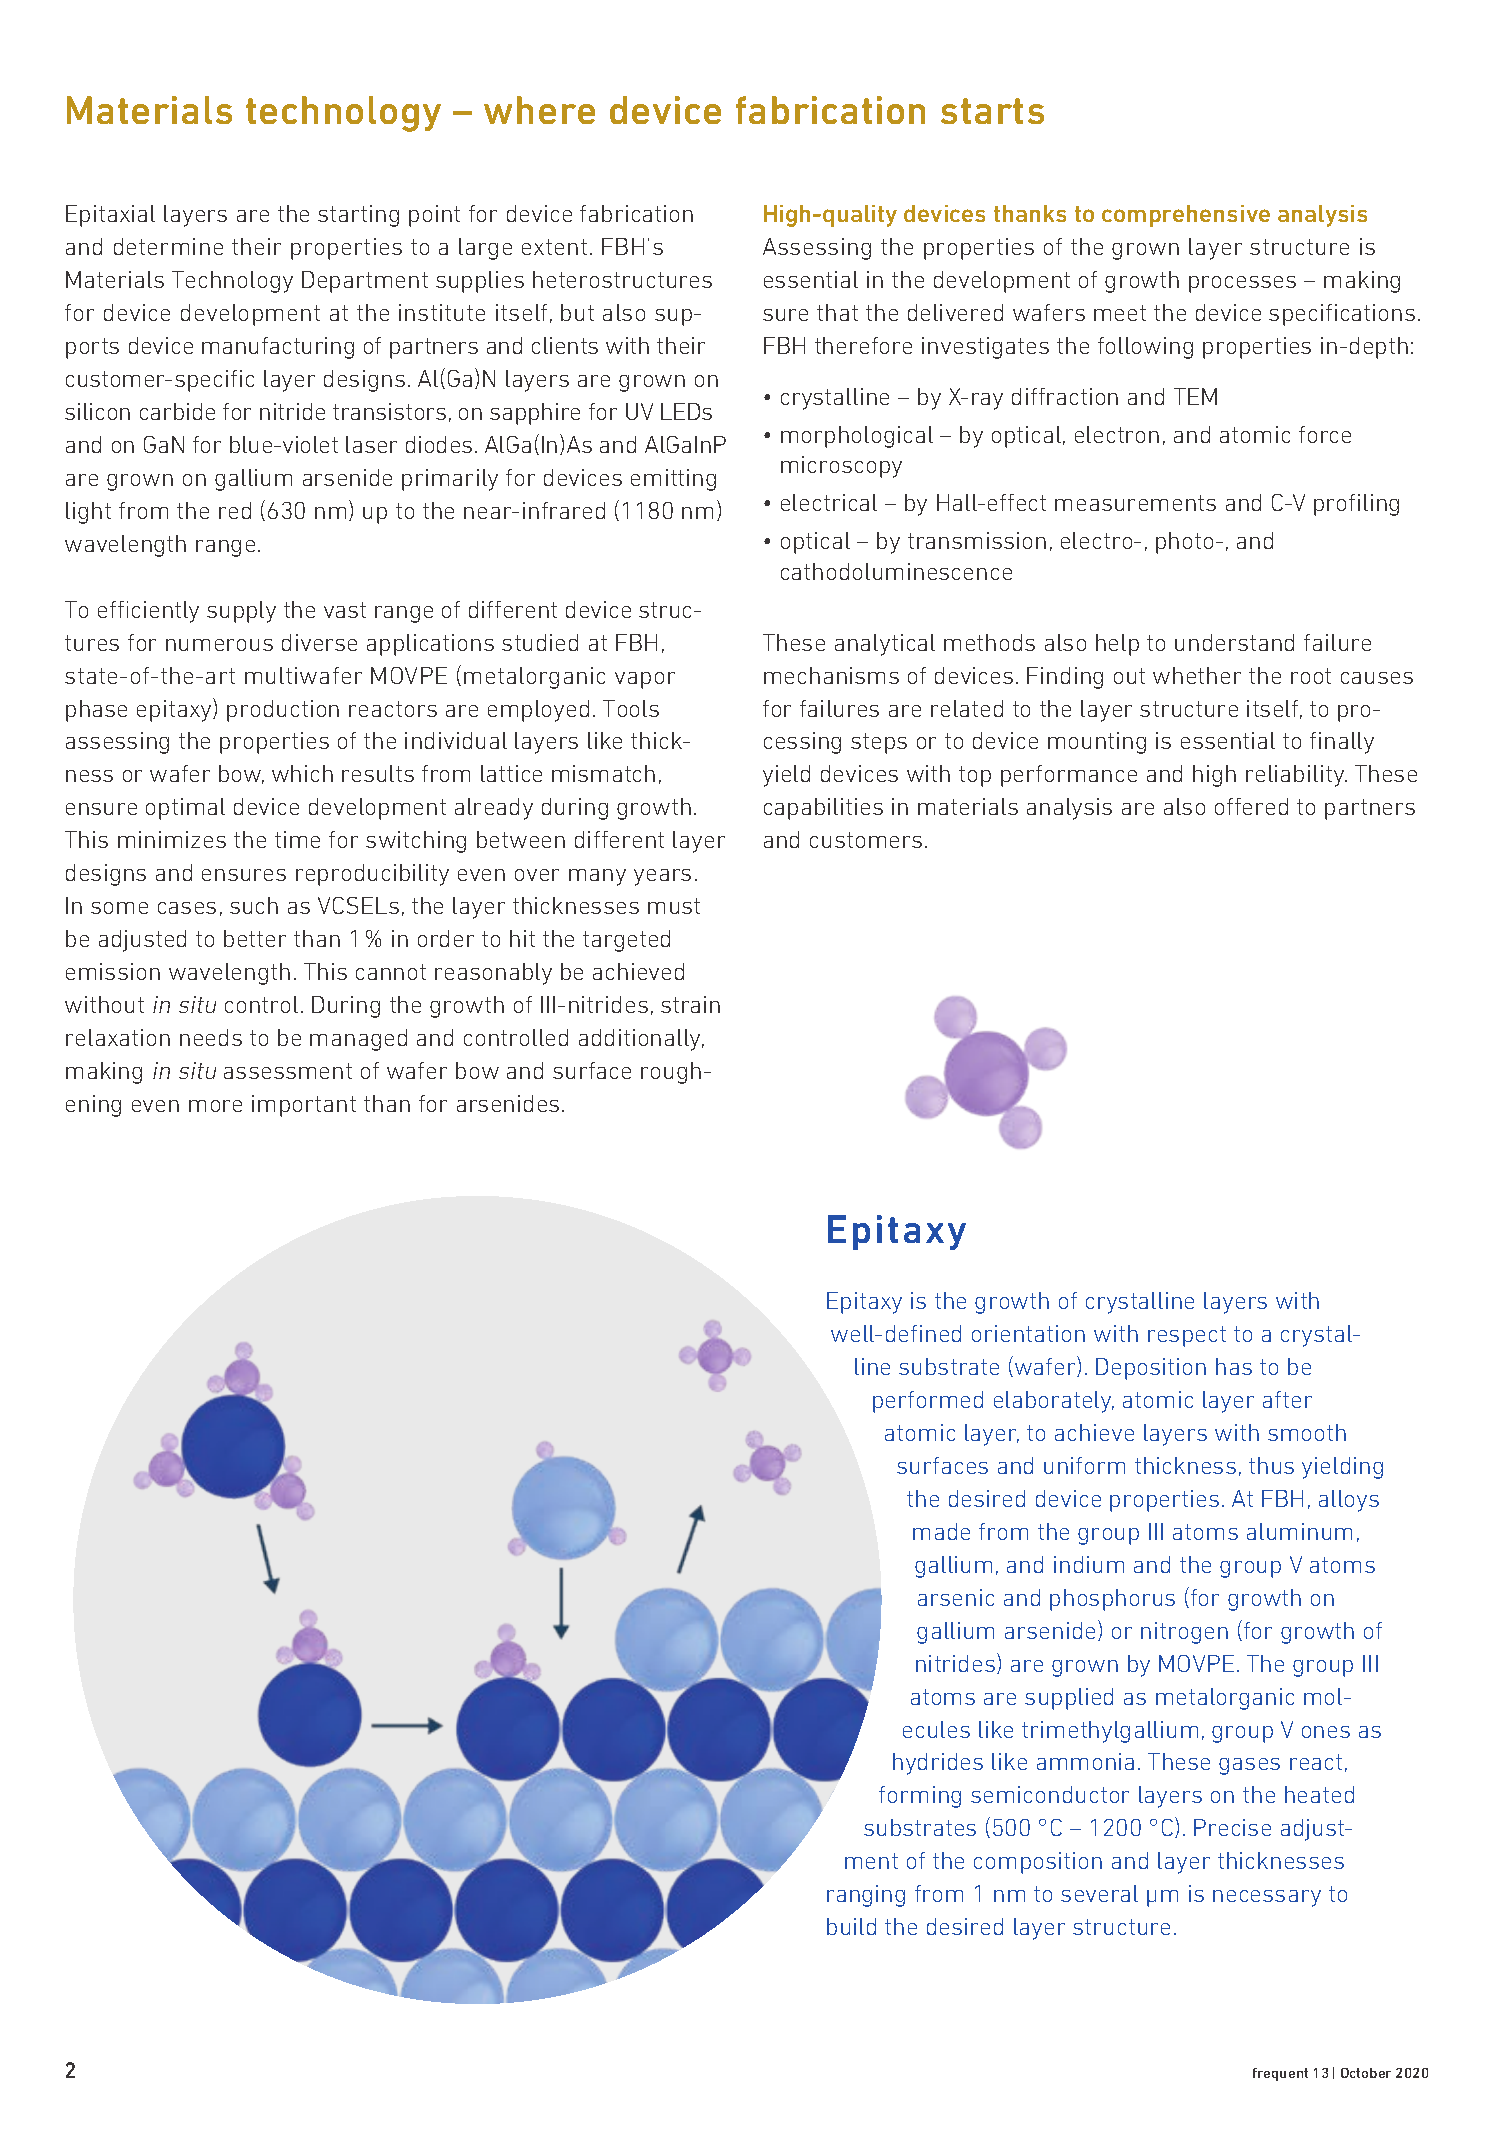 The width and height of the document is (1494, 2133). What do you see at coordinates (554, 247) in the document?
I see `extent` at bounding box center [554, 247].
